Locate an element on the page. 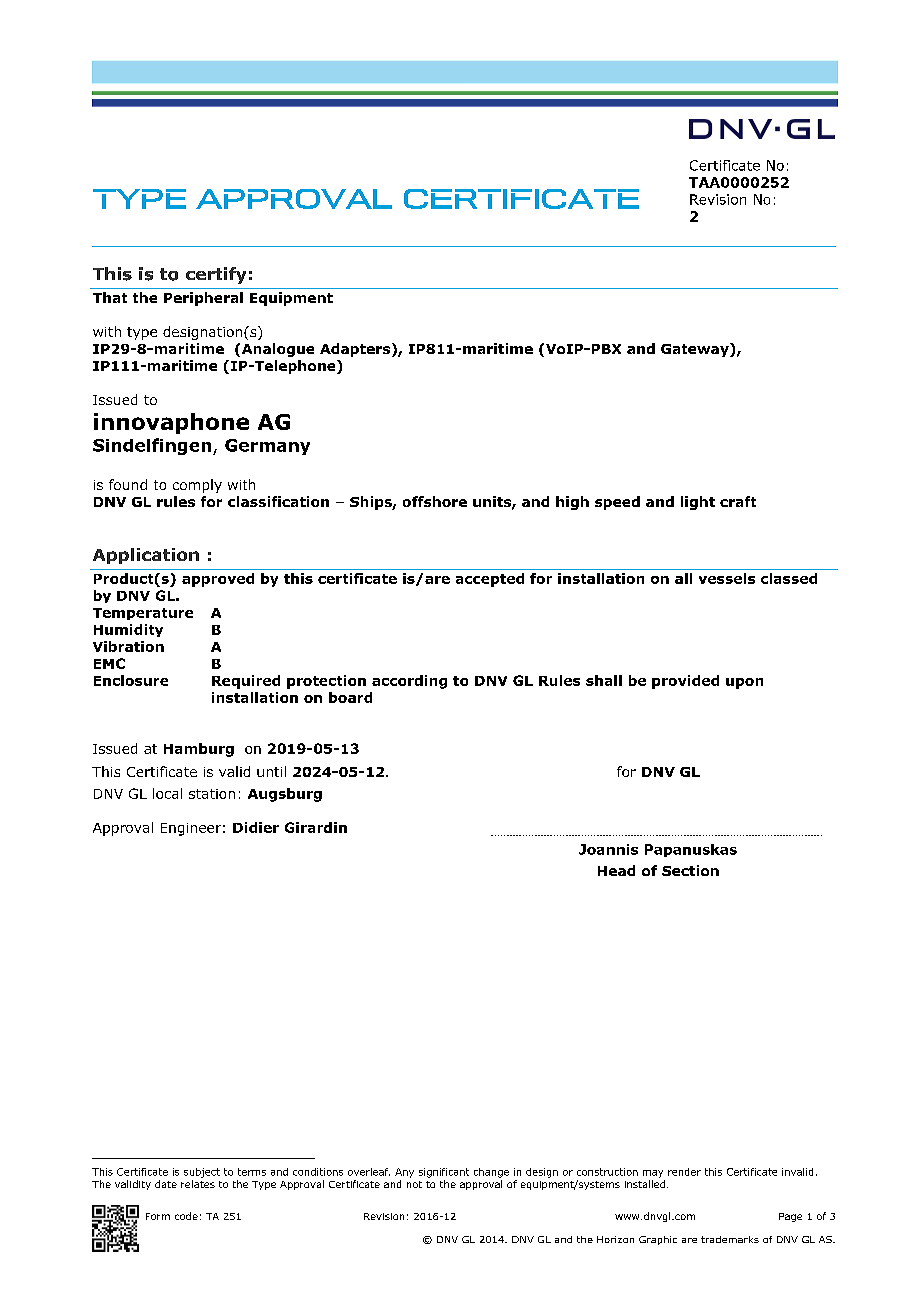 This document has height=1308, width=924. code is located at coordinates (186, 1216).
